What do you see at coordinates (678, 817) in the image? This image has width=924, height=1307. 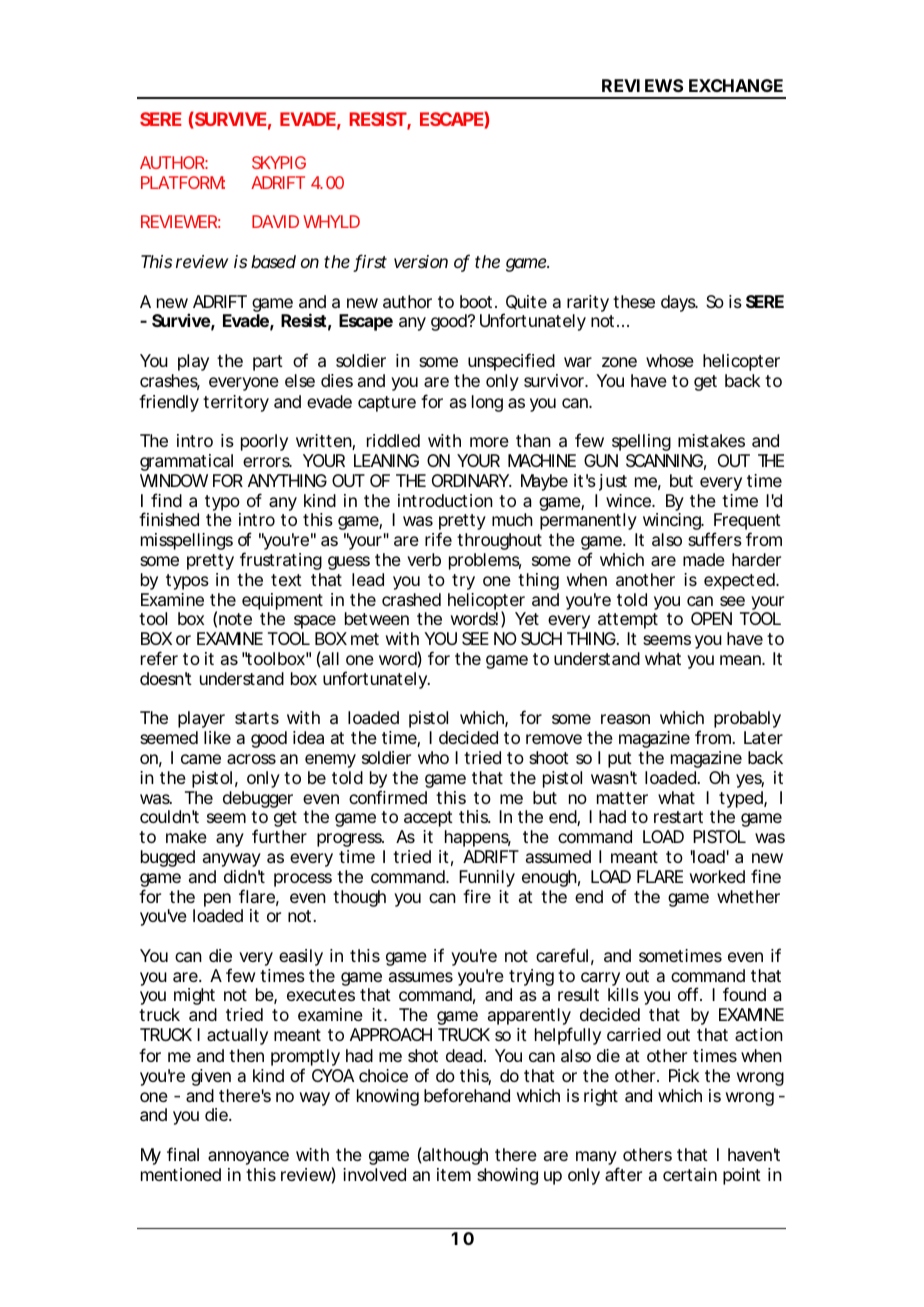 I see `restart` at bounding box center [678, 817].
